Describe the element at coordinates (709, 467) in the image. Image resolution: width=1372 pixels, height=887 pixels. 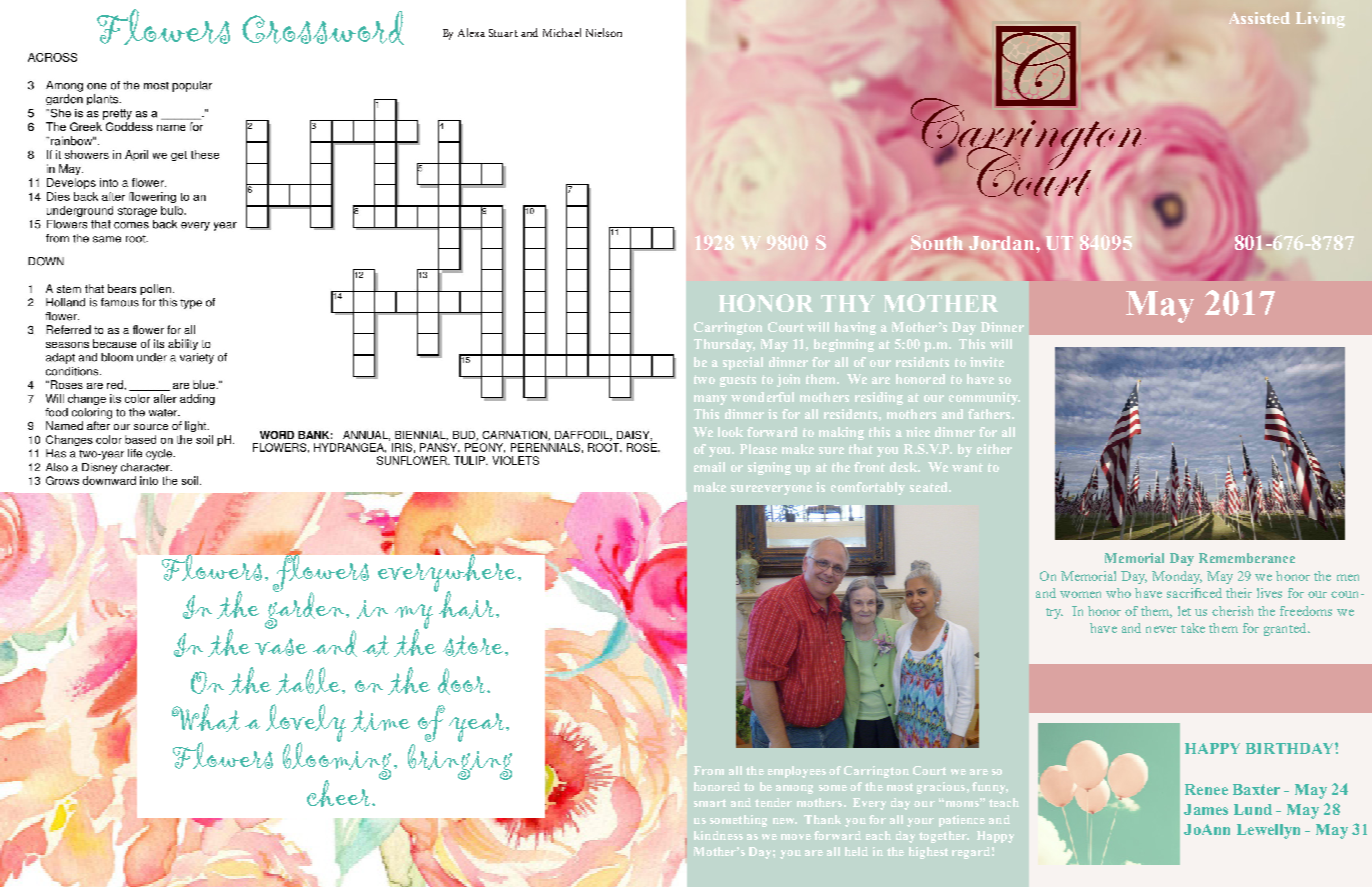
I see `email` at that location.
